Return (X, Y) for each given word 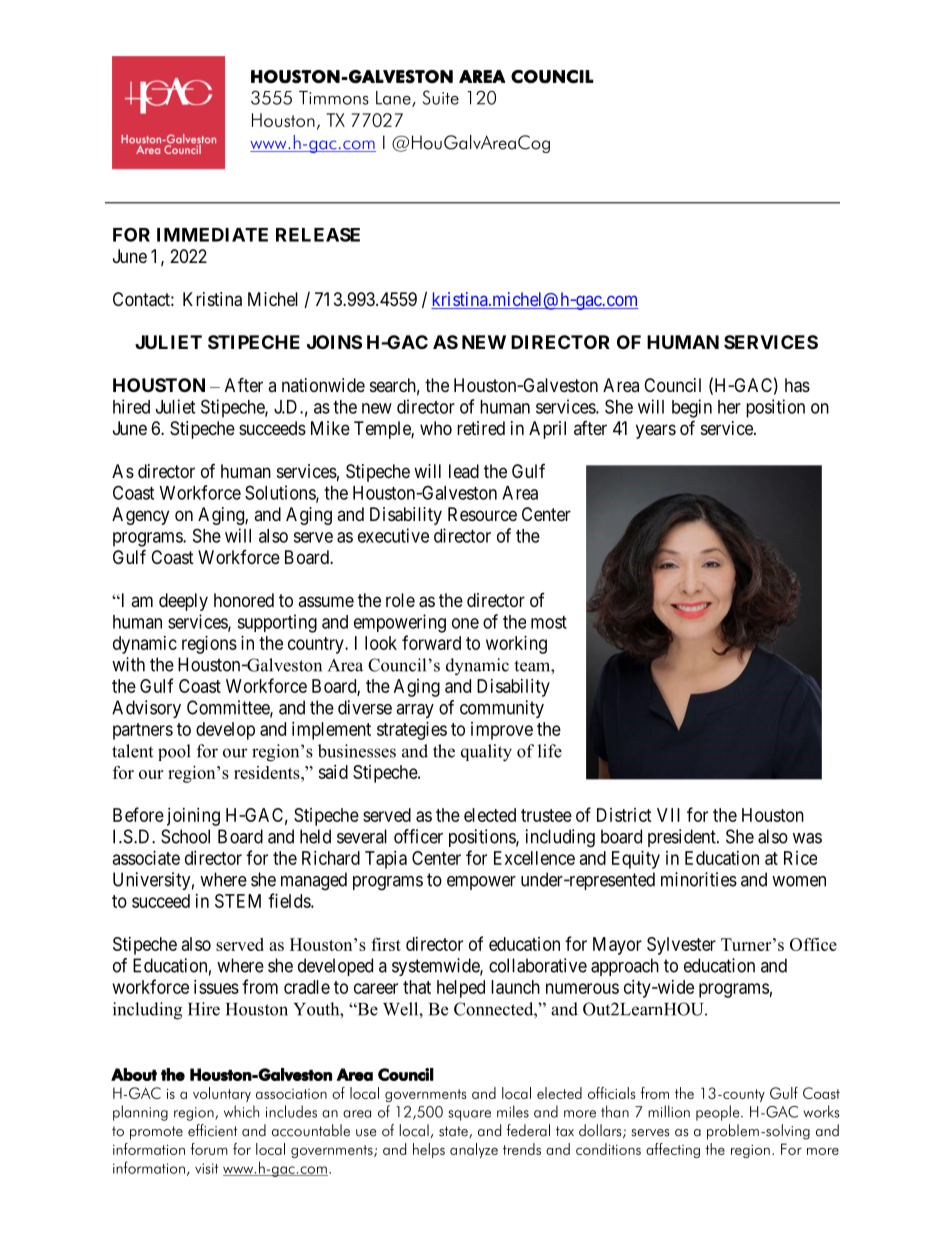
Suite (441, 97)
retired (481, 428)
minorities (699, 879)
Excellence (534, 858)
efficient (212, 1130)
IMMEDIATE (212, 235)
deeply (183, 602)
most (549, 622)
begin (692, 408)
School (185, 836)
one (465, 623)
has (797, 385)
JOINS (334, 342)
